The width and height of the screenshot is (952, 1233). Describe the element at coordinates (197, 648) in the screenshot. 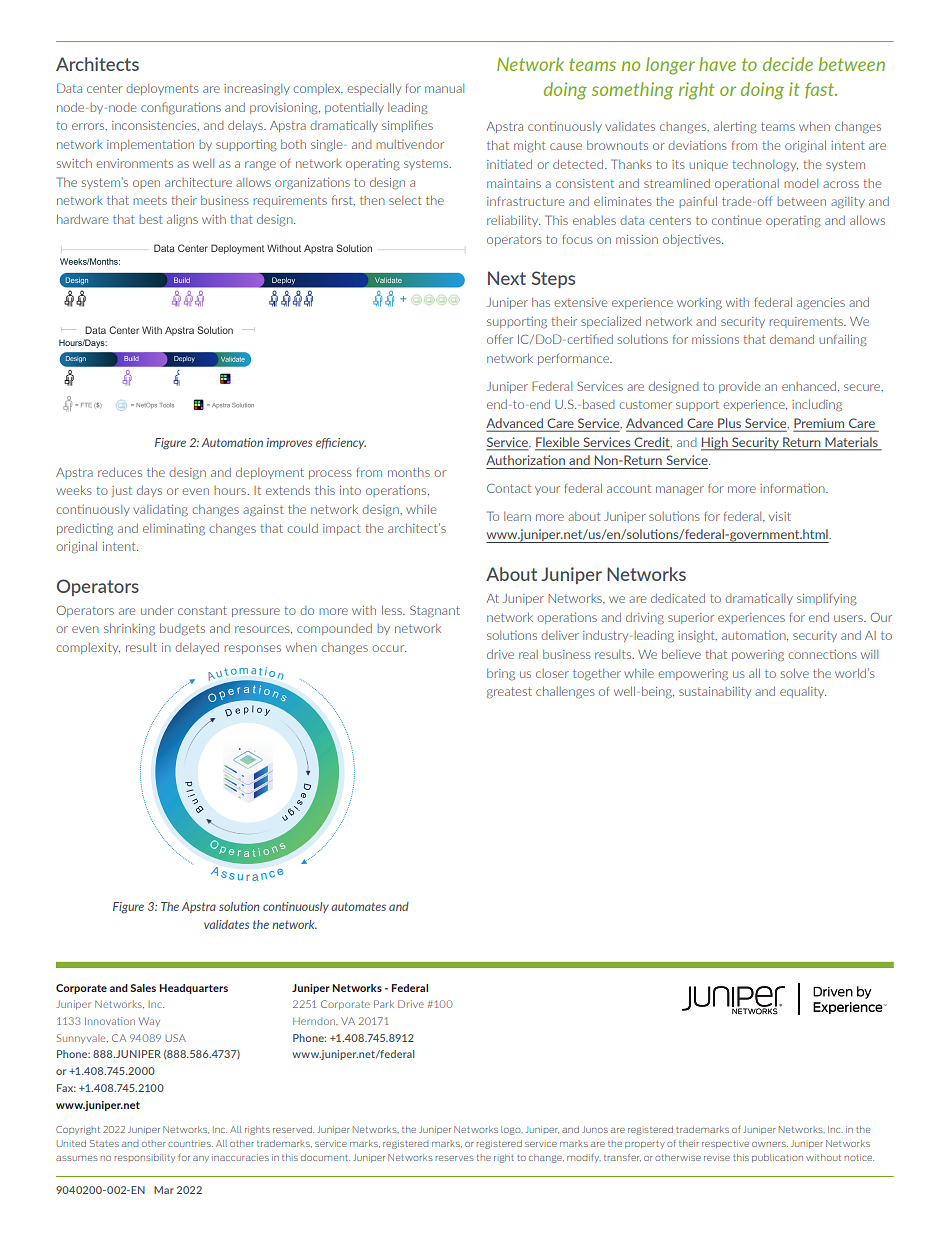

I see `delayed` at that location.
